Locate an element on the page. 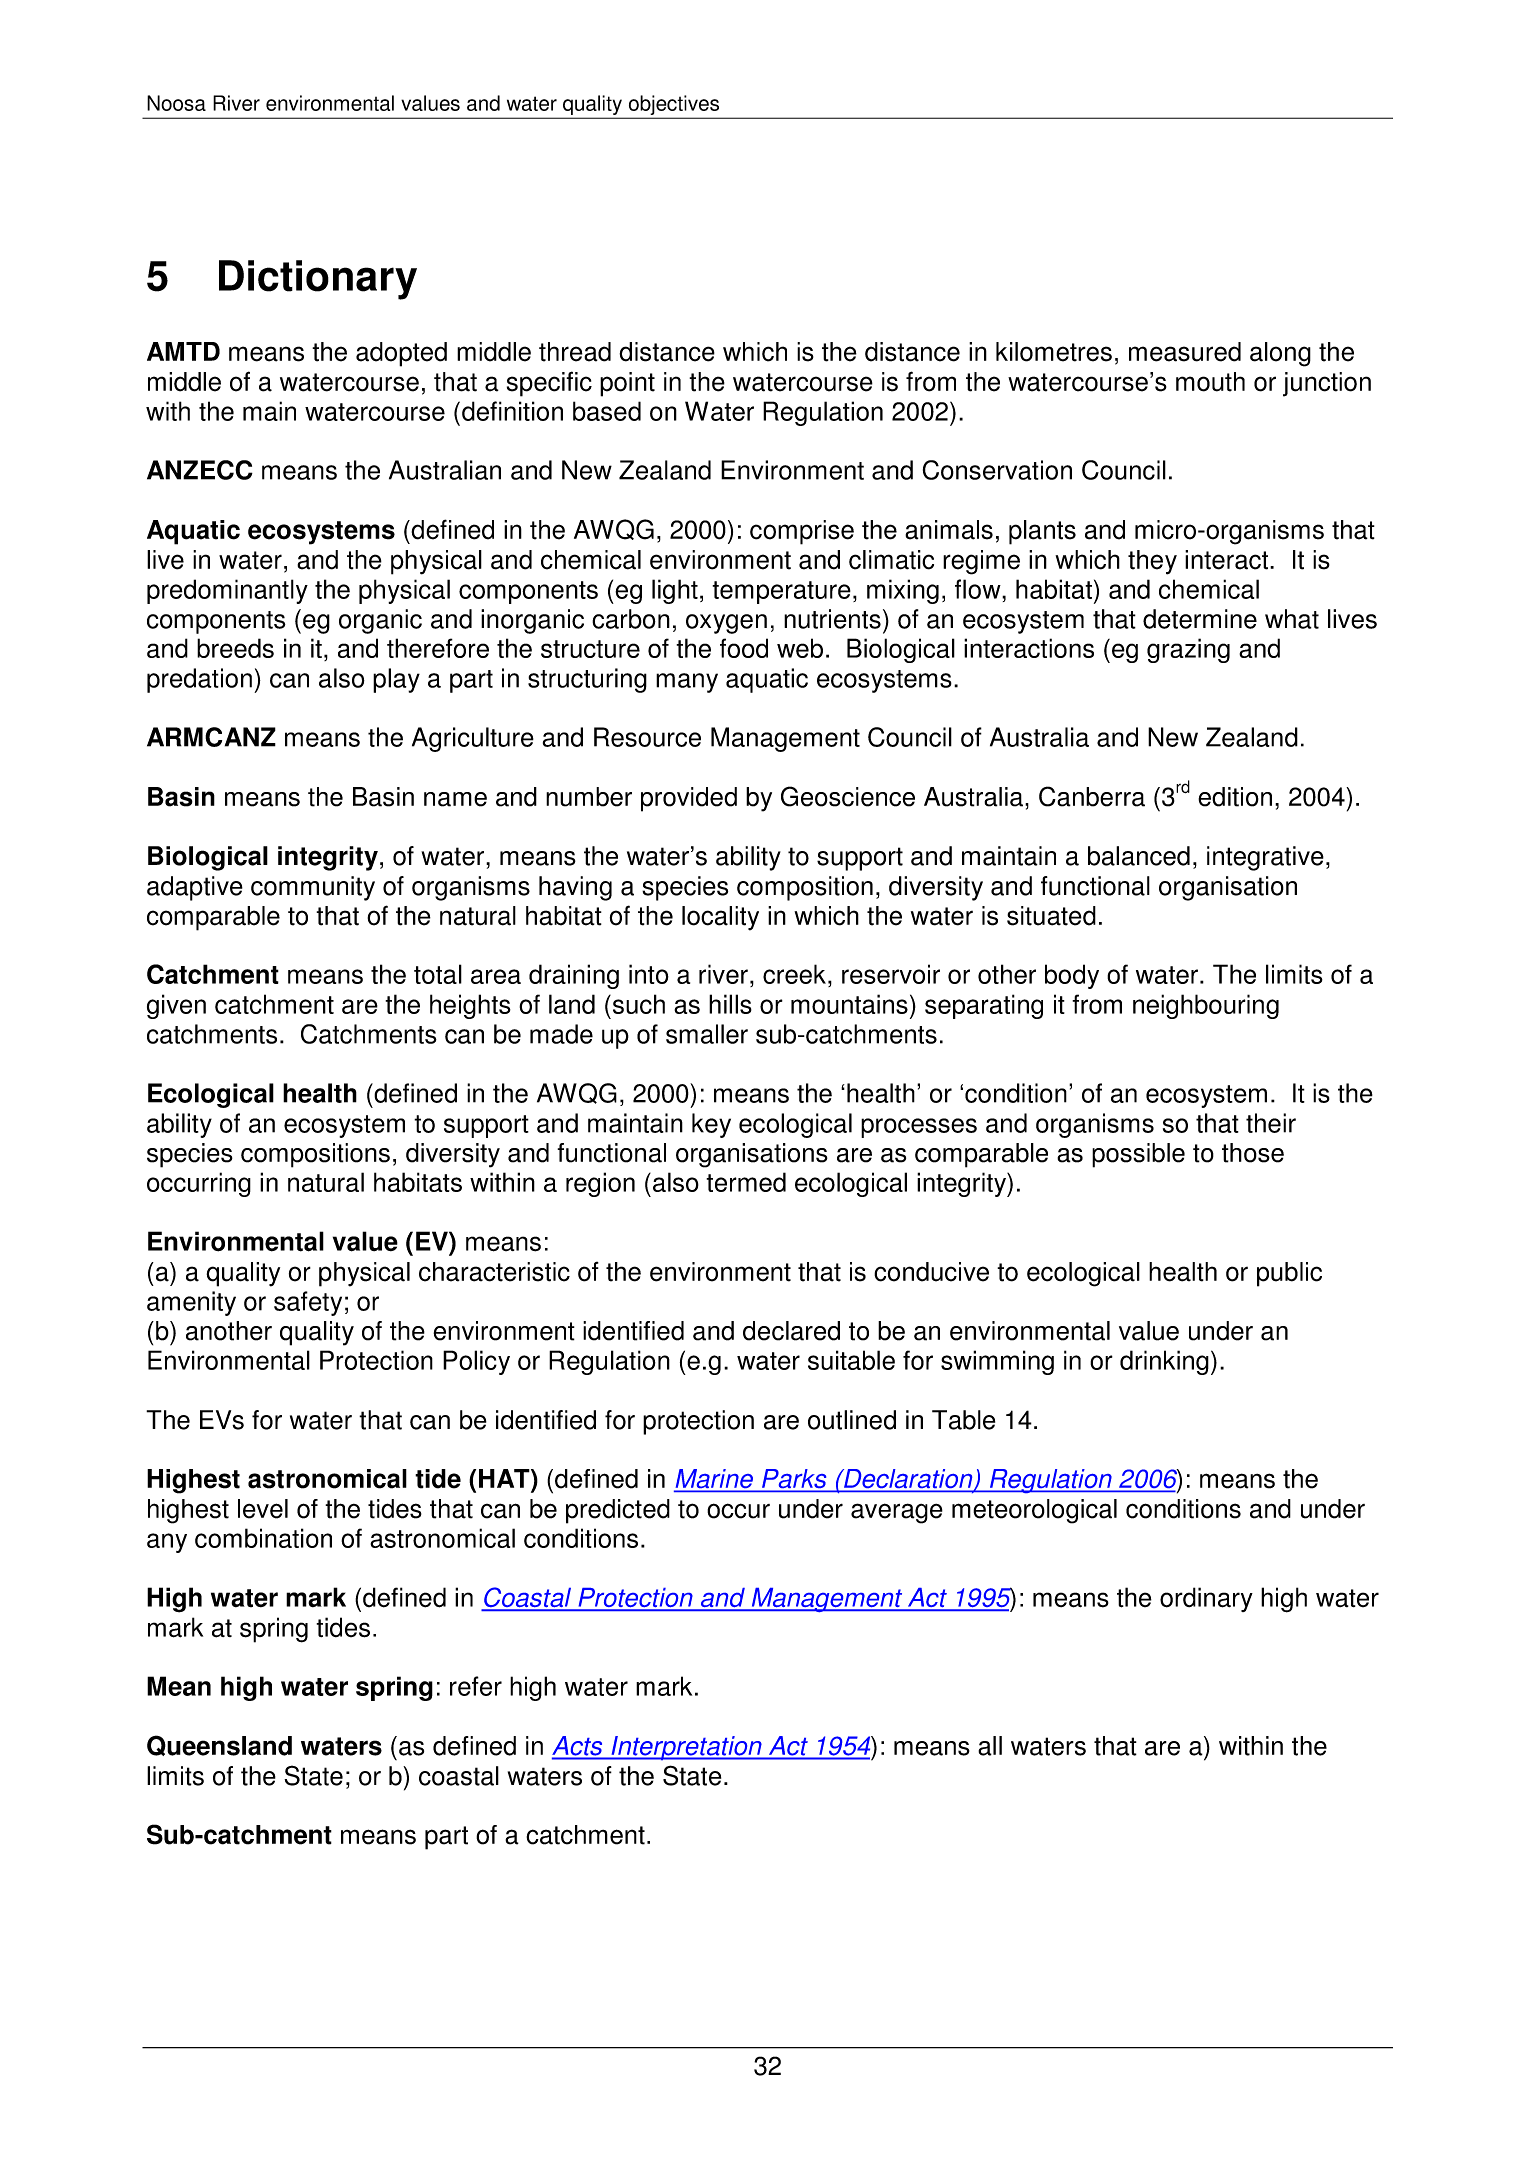  drinking is located at coordinates (1164, 1362).
